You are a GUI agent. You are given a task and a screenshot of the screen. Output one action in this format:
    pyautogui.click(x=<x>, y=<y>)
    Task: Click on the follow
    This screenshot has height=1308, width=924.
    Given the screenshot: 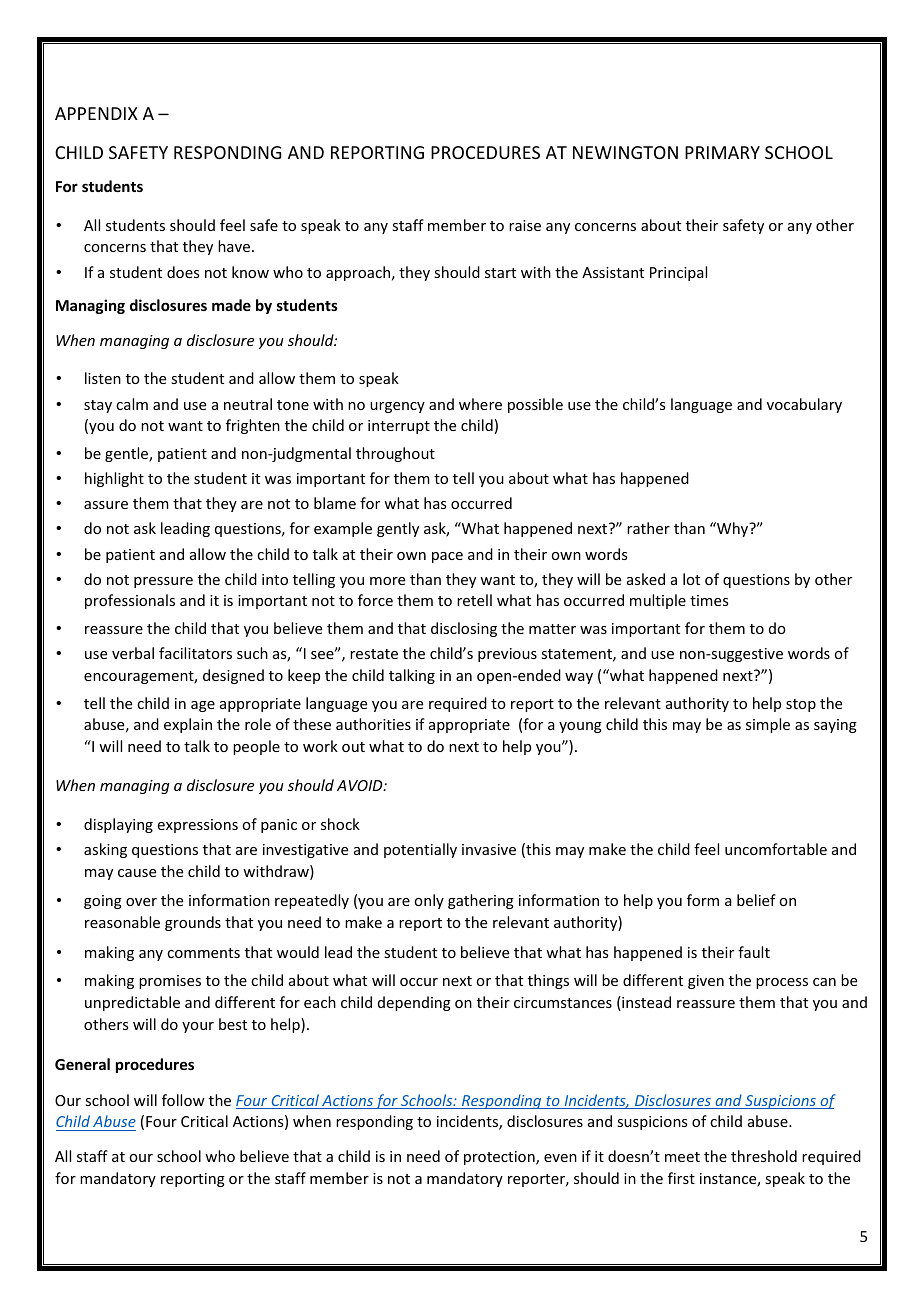 What is the action you would take?
    pyautogui.click(x=183, y=1100)
